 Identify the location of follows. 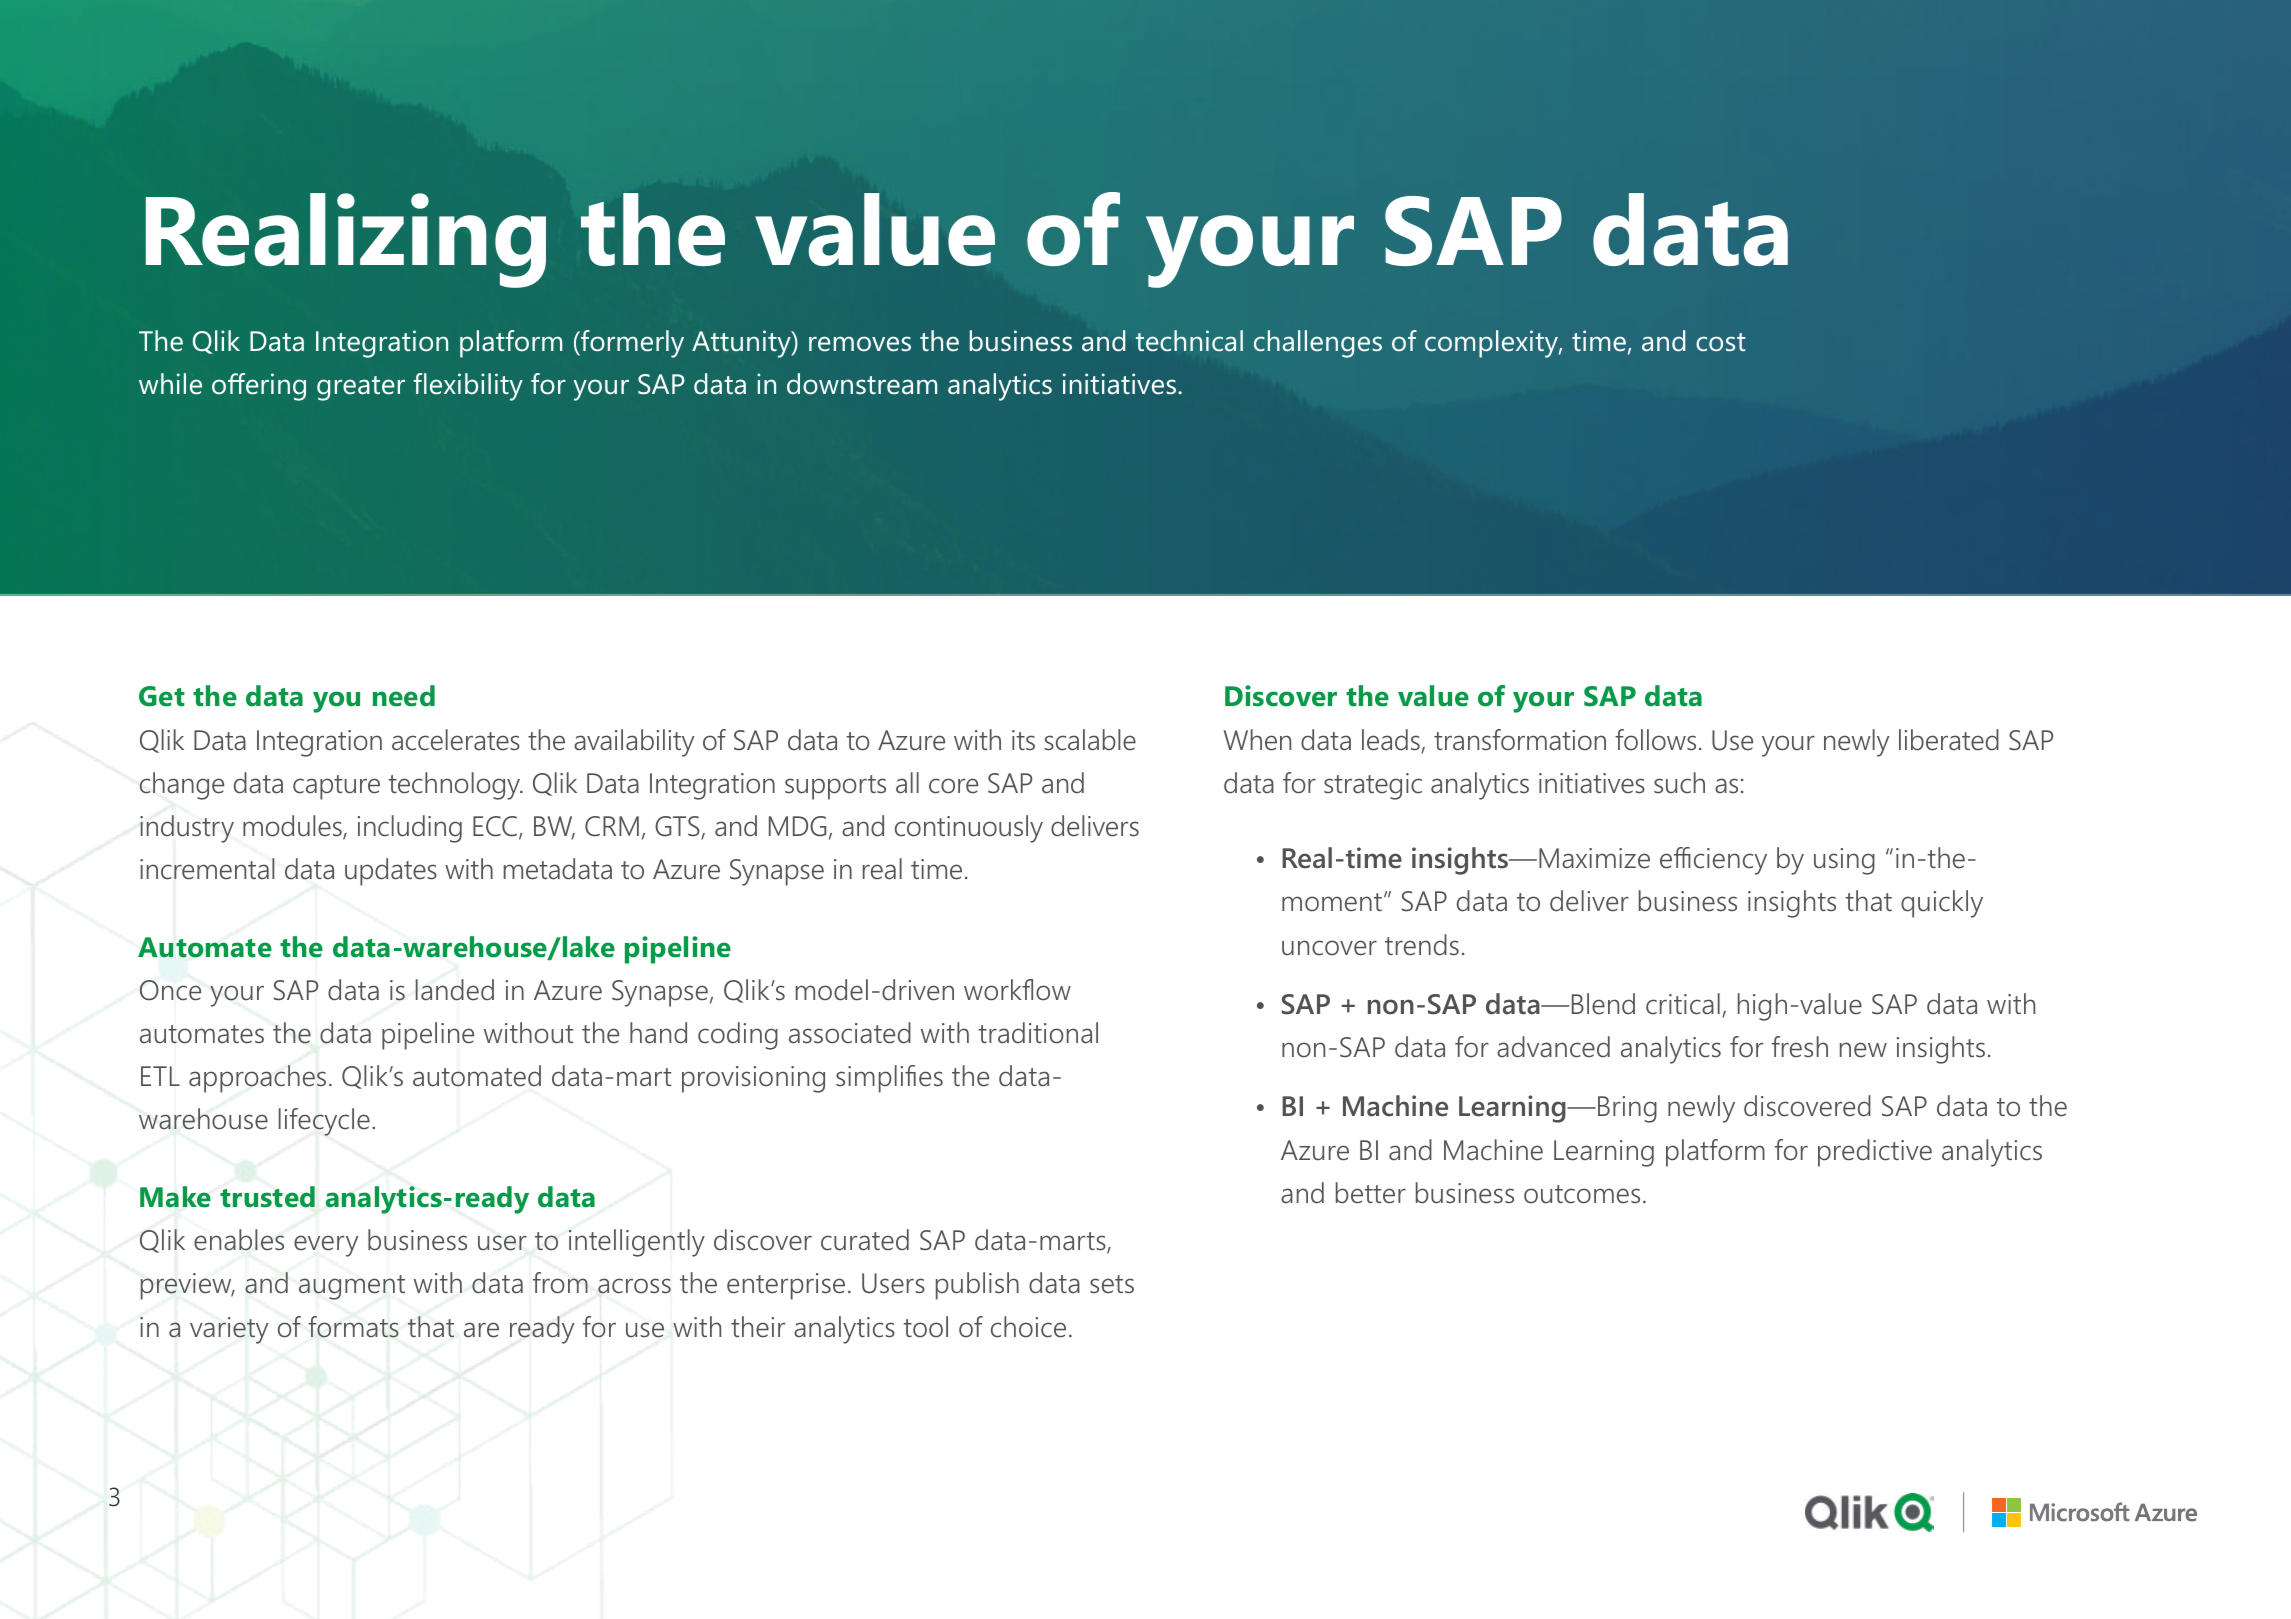
(1655, 740).
